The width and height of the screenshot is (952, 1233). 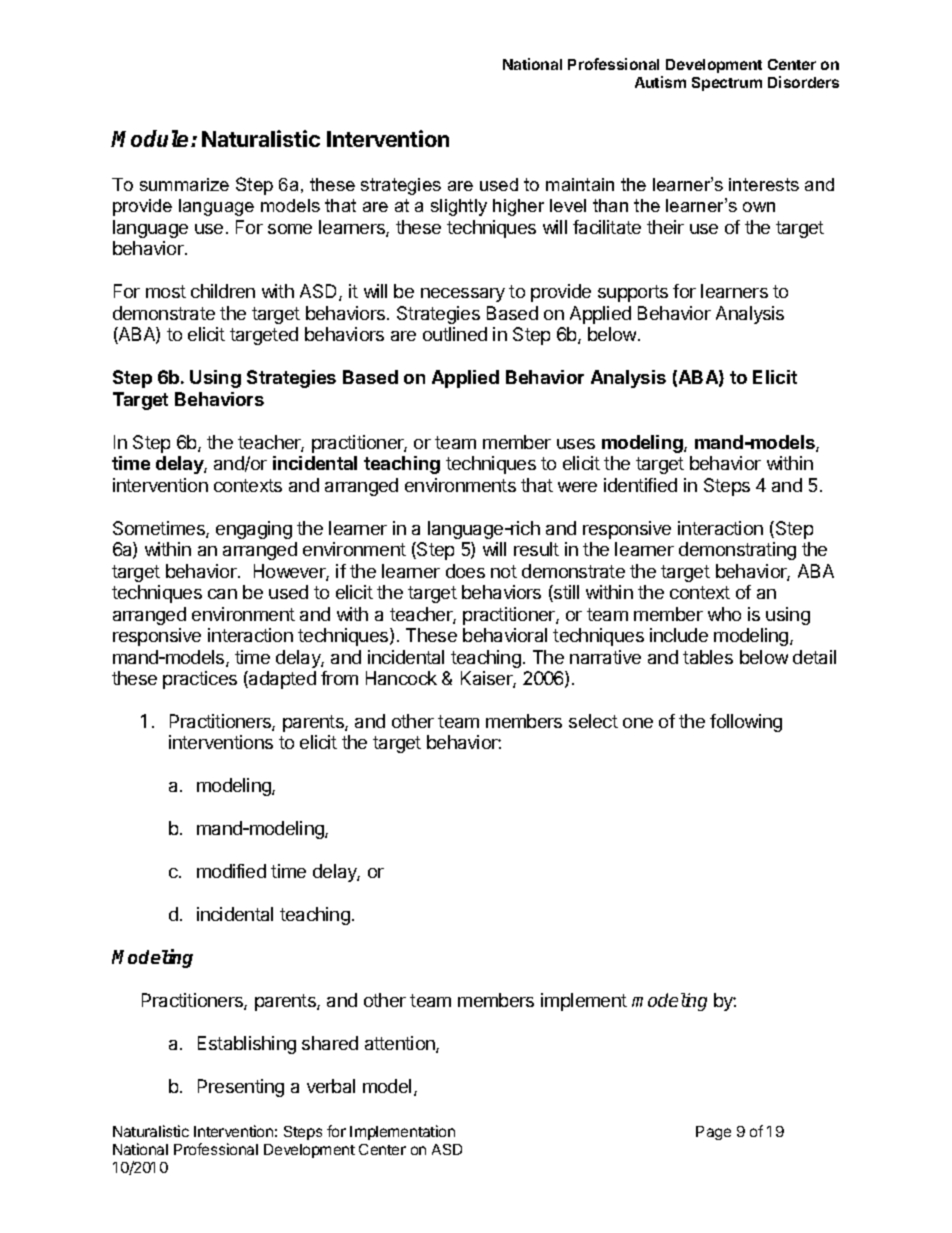 I want to click on Page, so click(x=713, y=1133).
